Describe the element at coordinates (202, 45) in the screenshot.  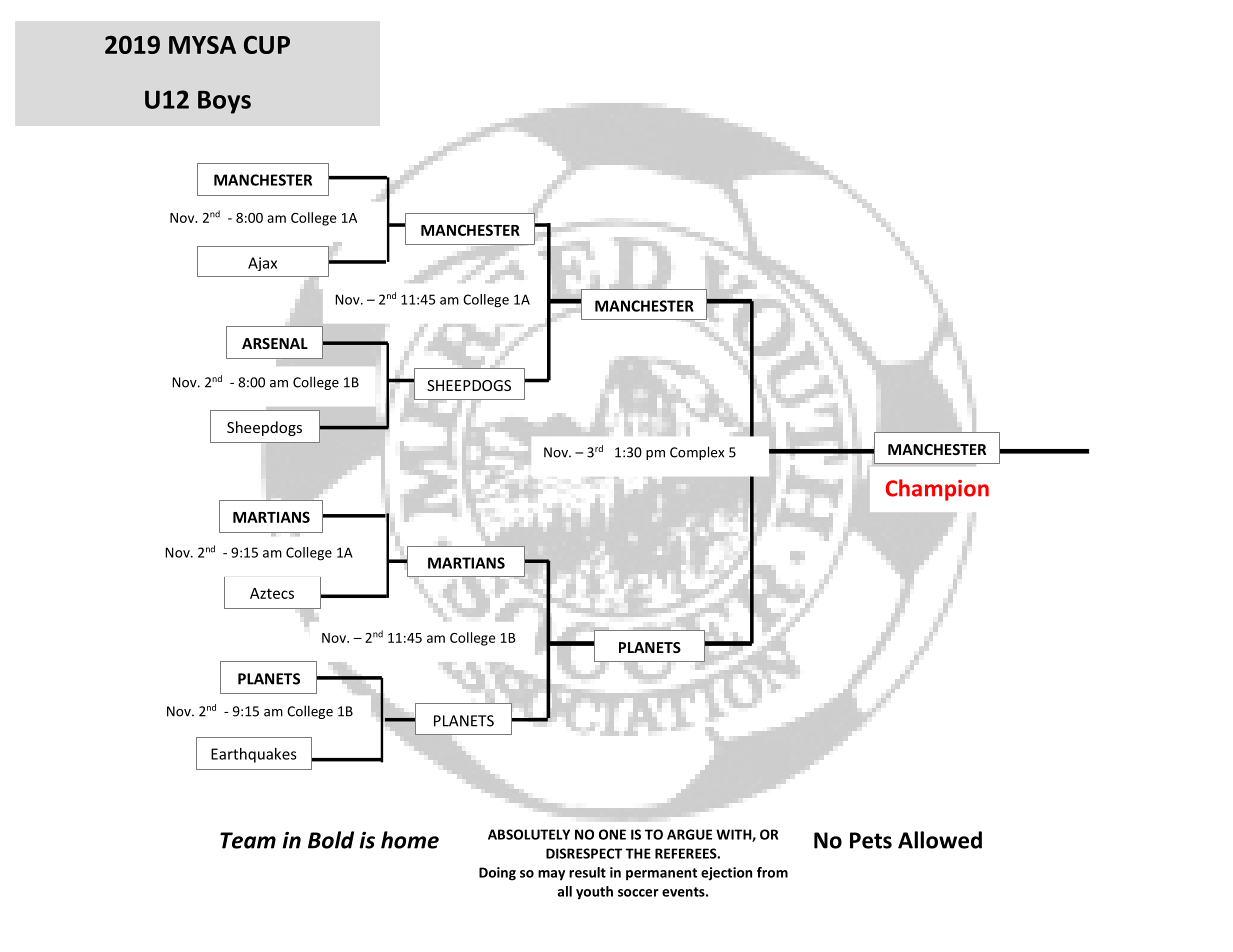
I see `MYSA` at that location.
